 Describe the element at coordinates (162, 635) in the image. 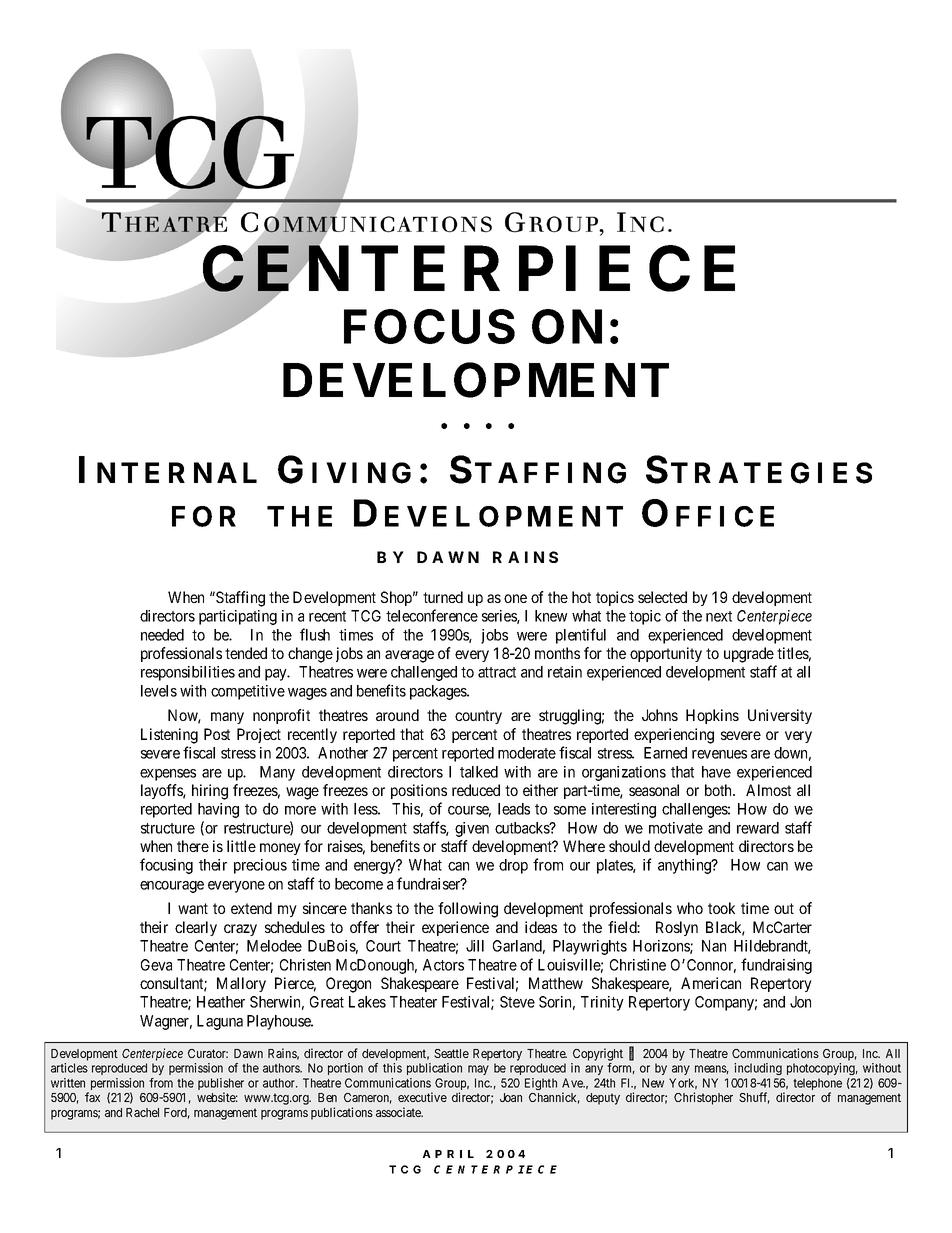

I see `needed` at that location.
